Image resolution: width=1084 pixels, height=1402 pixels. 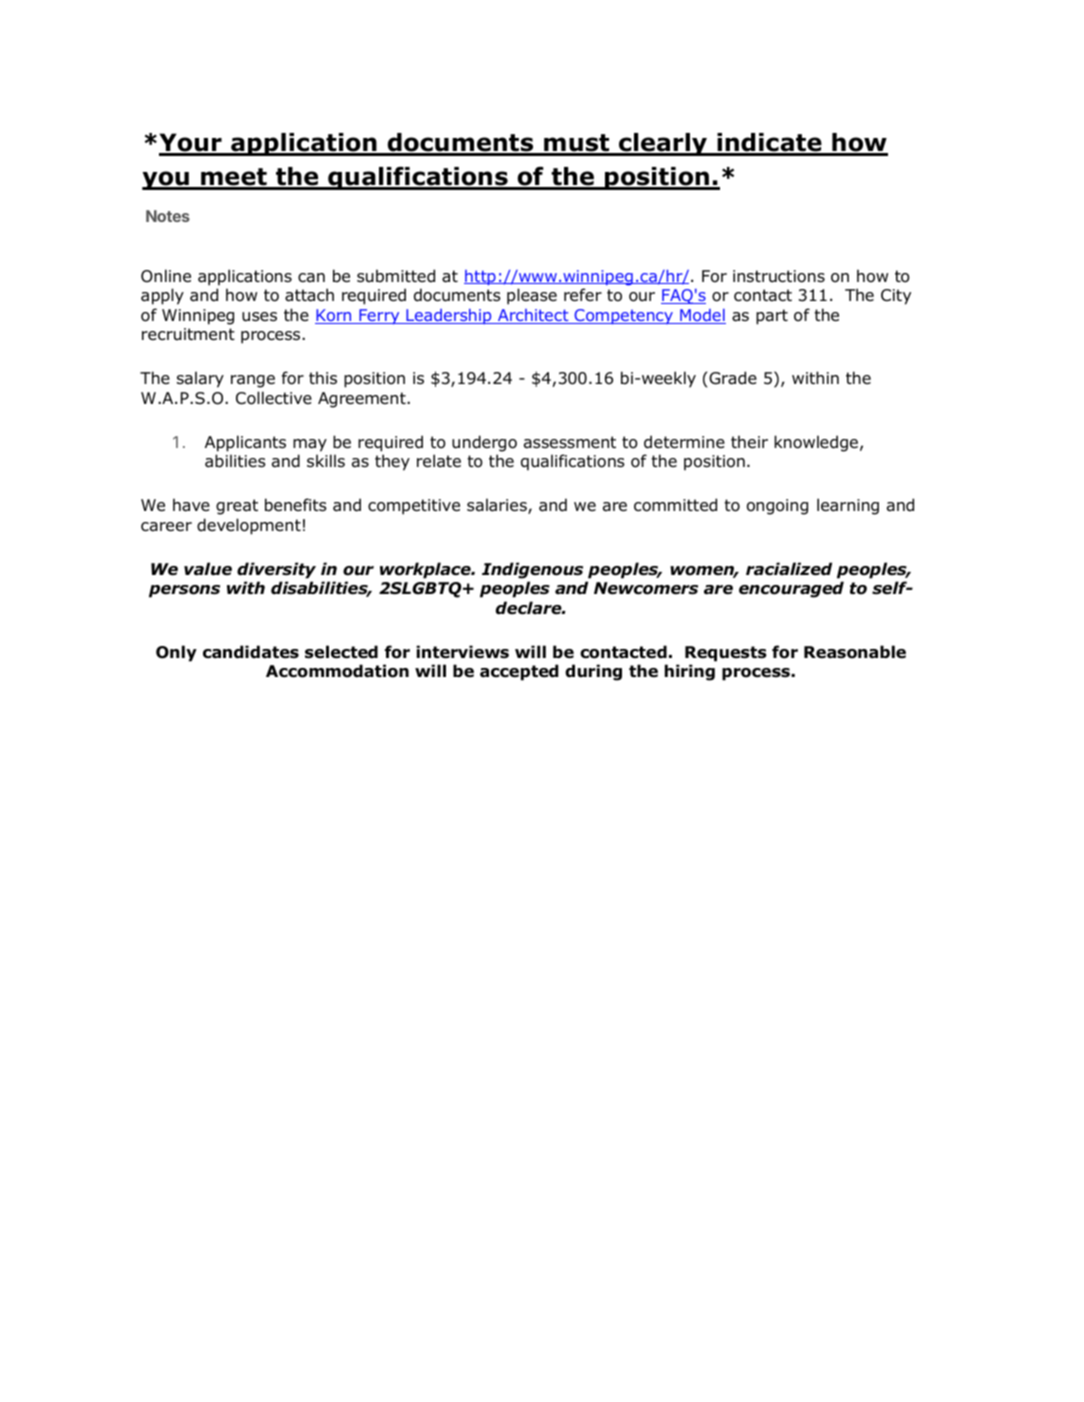 What do you see at coordinates (855, 652) in the screenshot?
I see `Reasonable` at bounding box center [855, 652].
